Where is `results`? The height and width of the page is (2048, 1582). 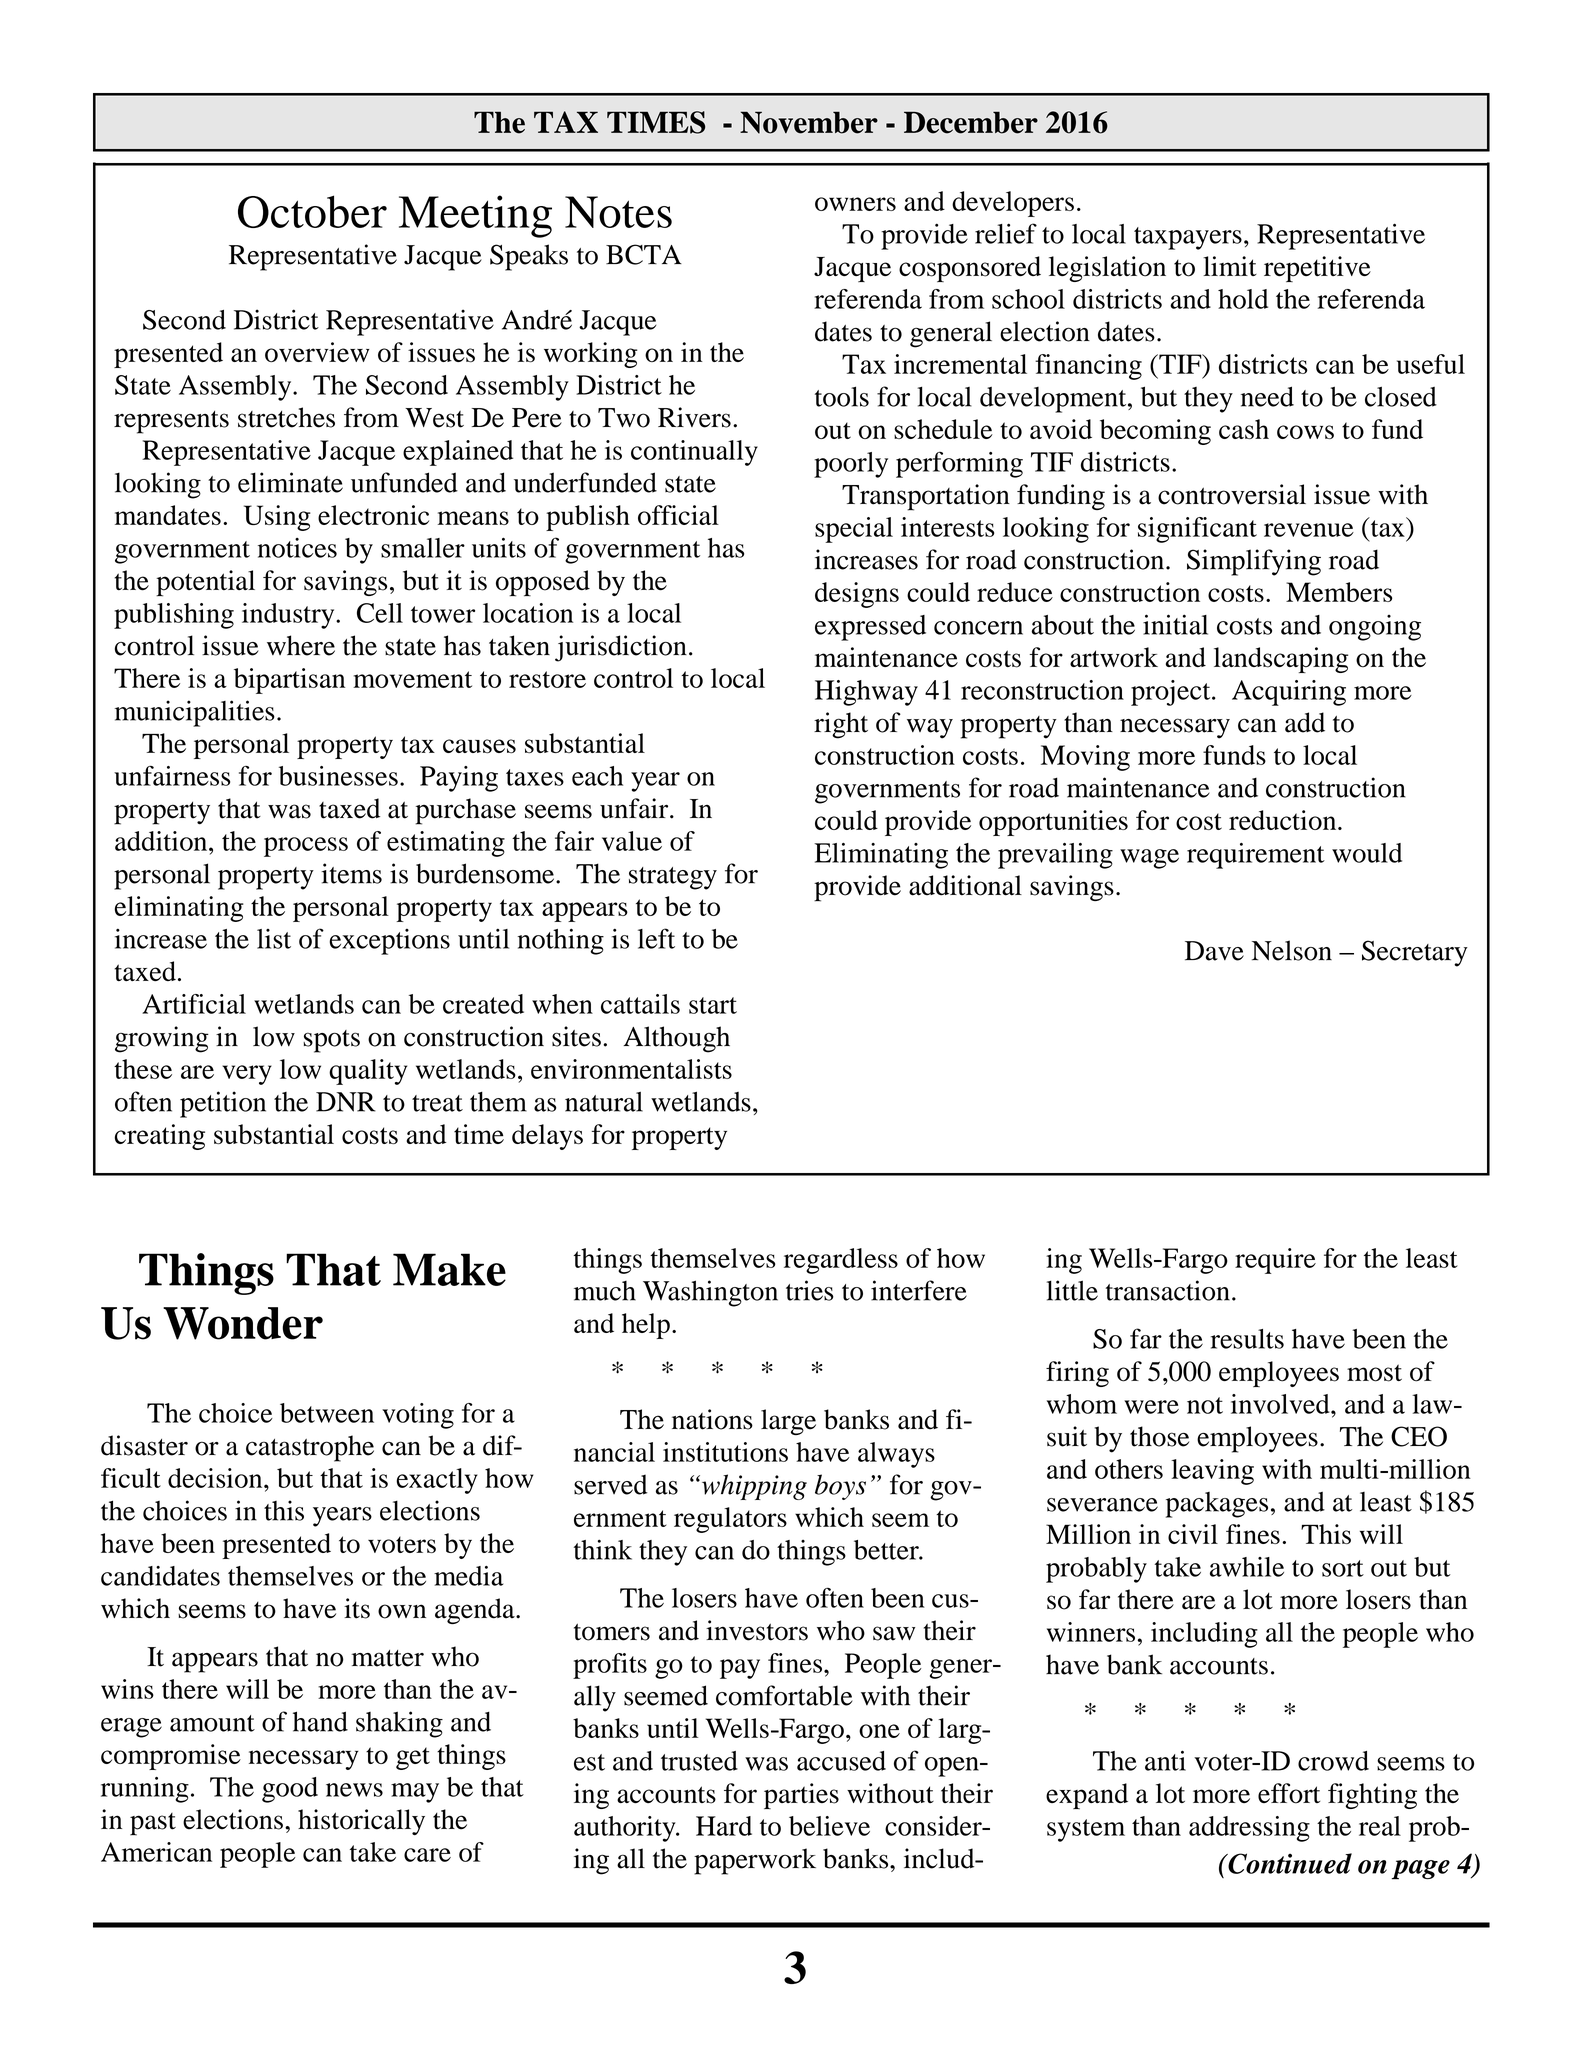 results is located at coordinates (1247, 1339).
